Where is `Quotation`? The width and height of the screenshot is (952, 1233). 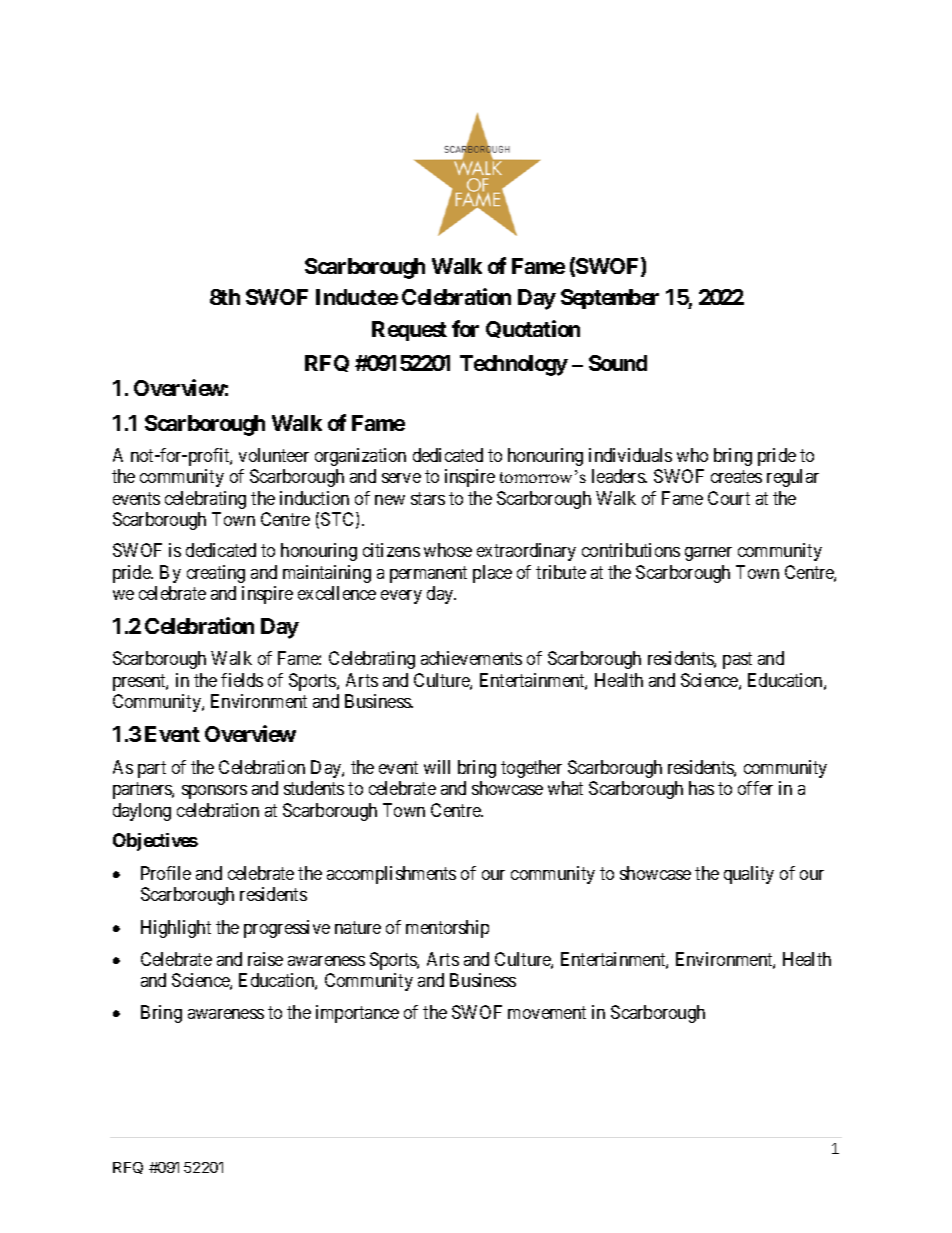
Quotation is located at coordinates (533, 329).
